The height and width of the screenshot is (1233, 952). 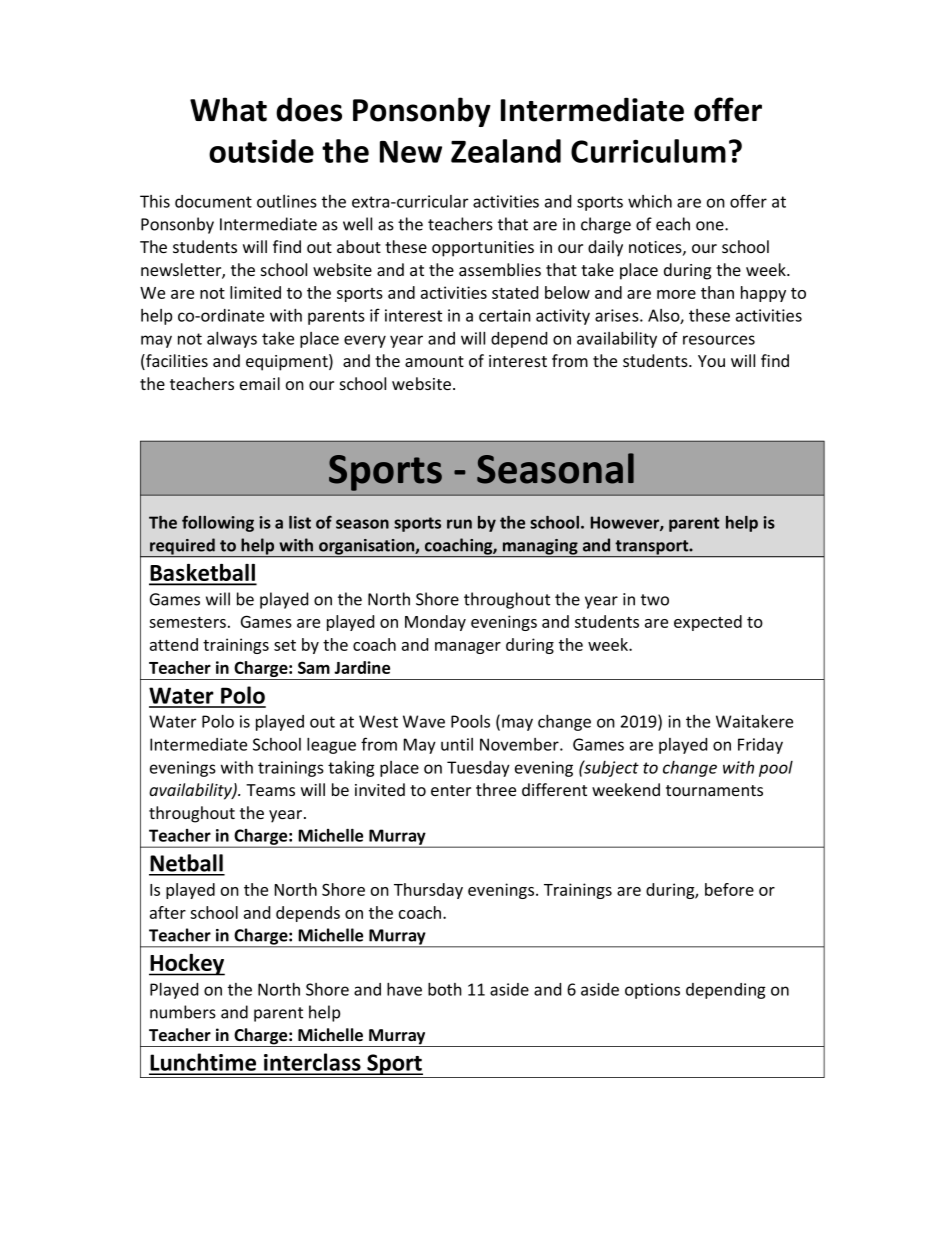 I want to click on Wave, so click(x=424, y=721).
